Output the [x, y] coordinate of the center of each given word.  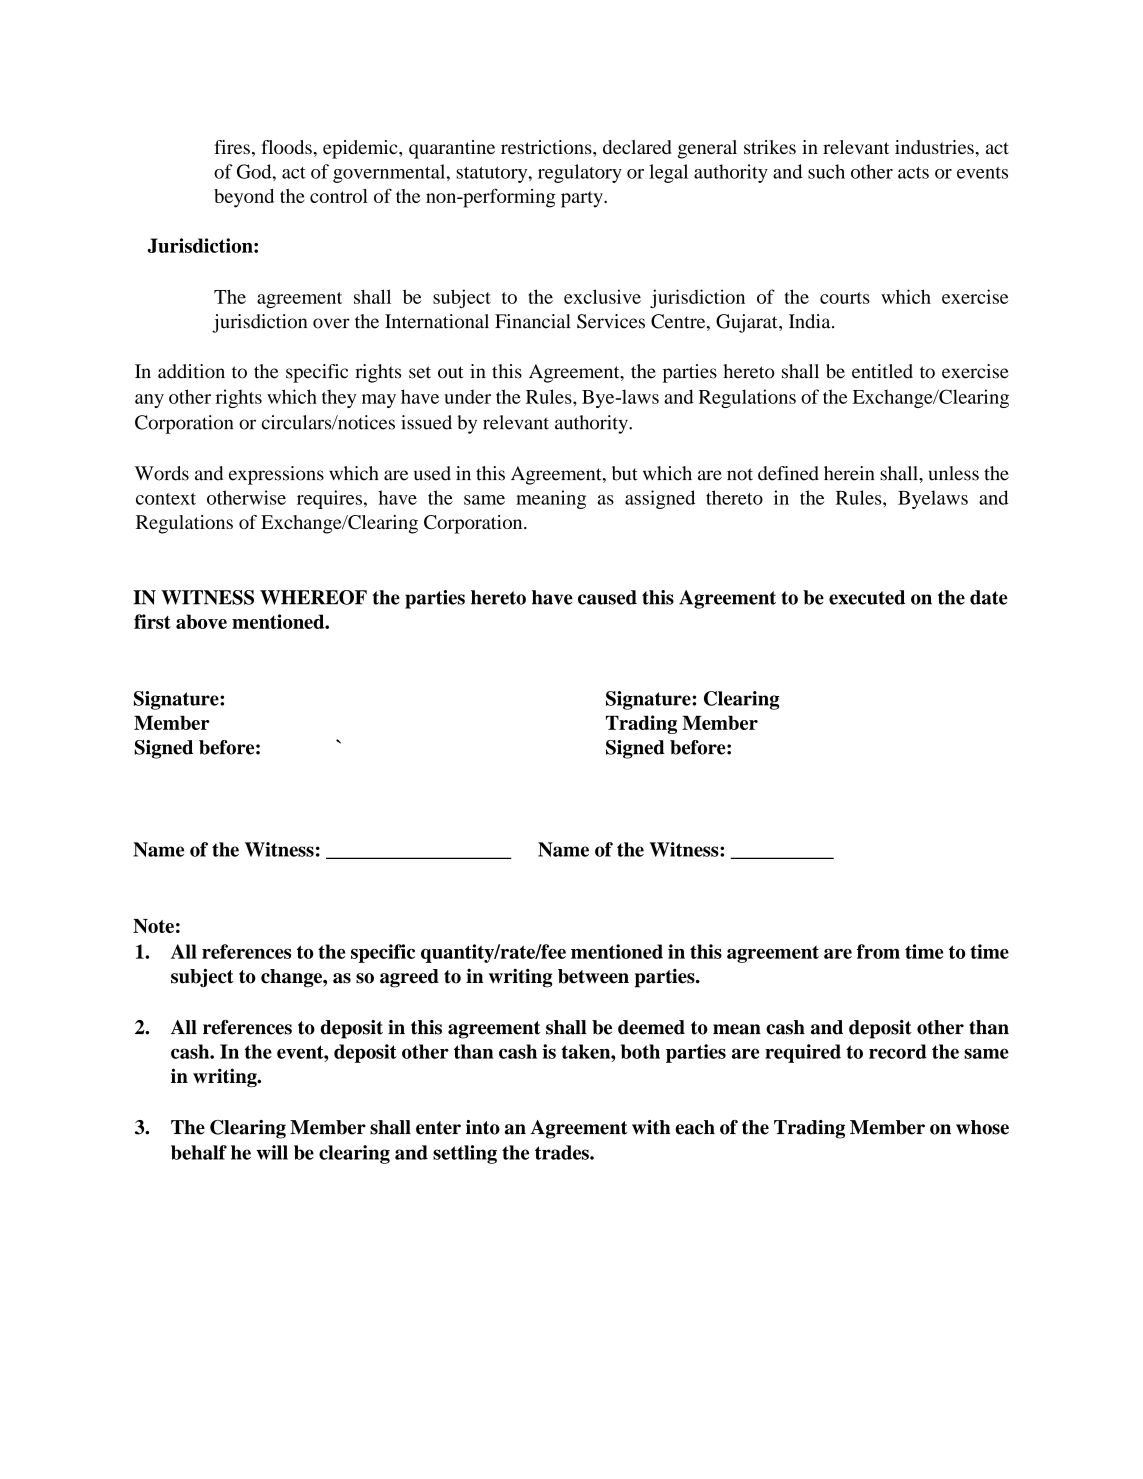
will [272, 1152]
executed [867, 597]
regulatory [580, 173]
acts [913, 173]
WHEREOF [313, 597]
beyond [244, 198]
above [201, 621]
